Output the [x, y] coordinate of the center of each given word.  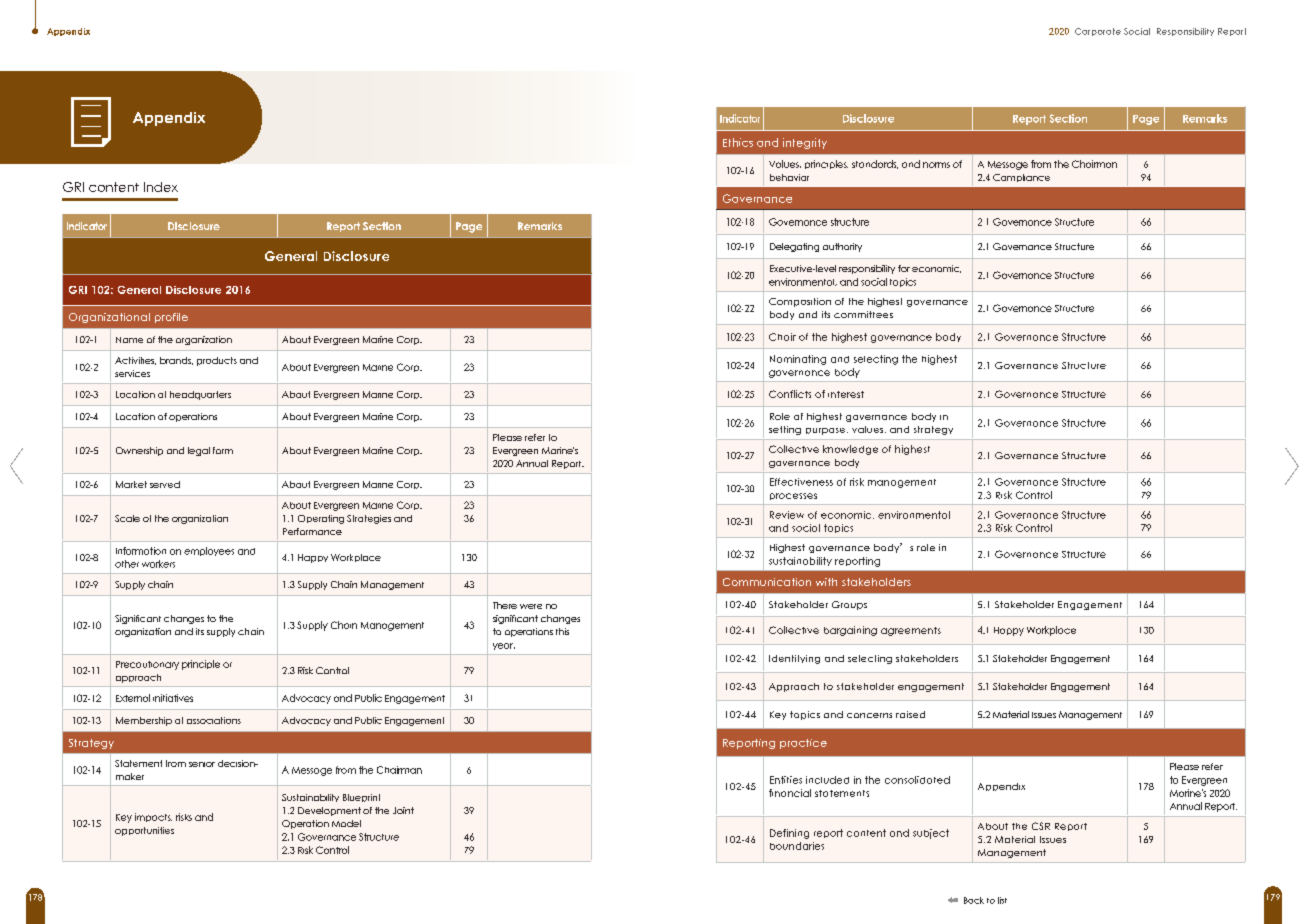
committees [863, 314]
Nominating [798, 360]
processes [793, 496]
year [504, 646]
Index [161, 187]
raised [910, 714]
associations [214, 720]
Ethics [738, 142]
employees [209, 551]
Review [787, 515]
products [217, 361]
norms [936, 165]
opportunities [144, 831]
